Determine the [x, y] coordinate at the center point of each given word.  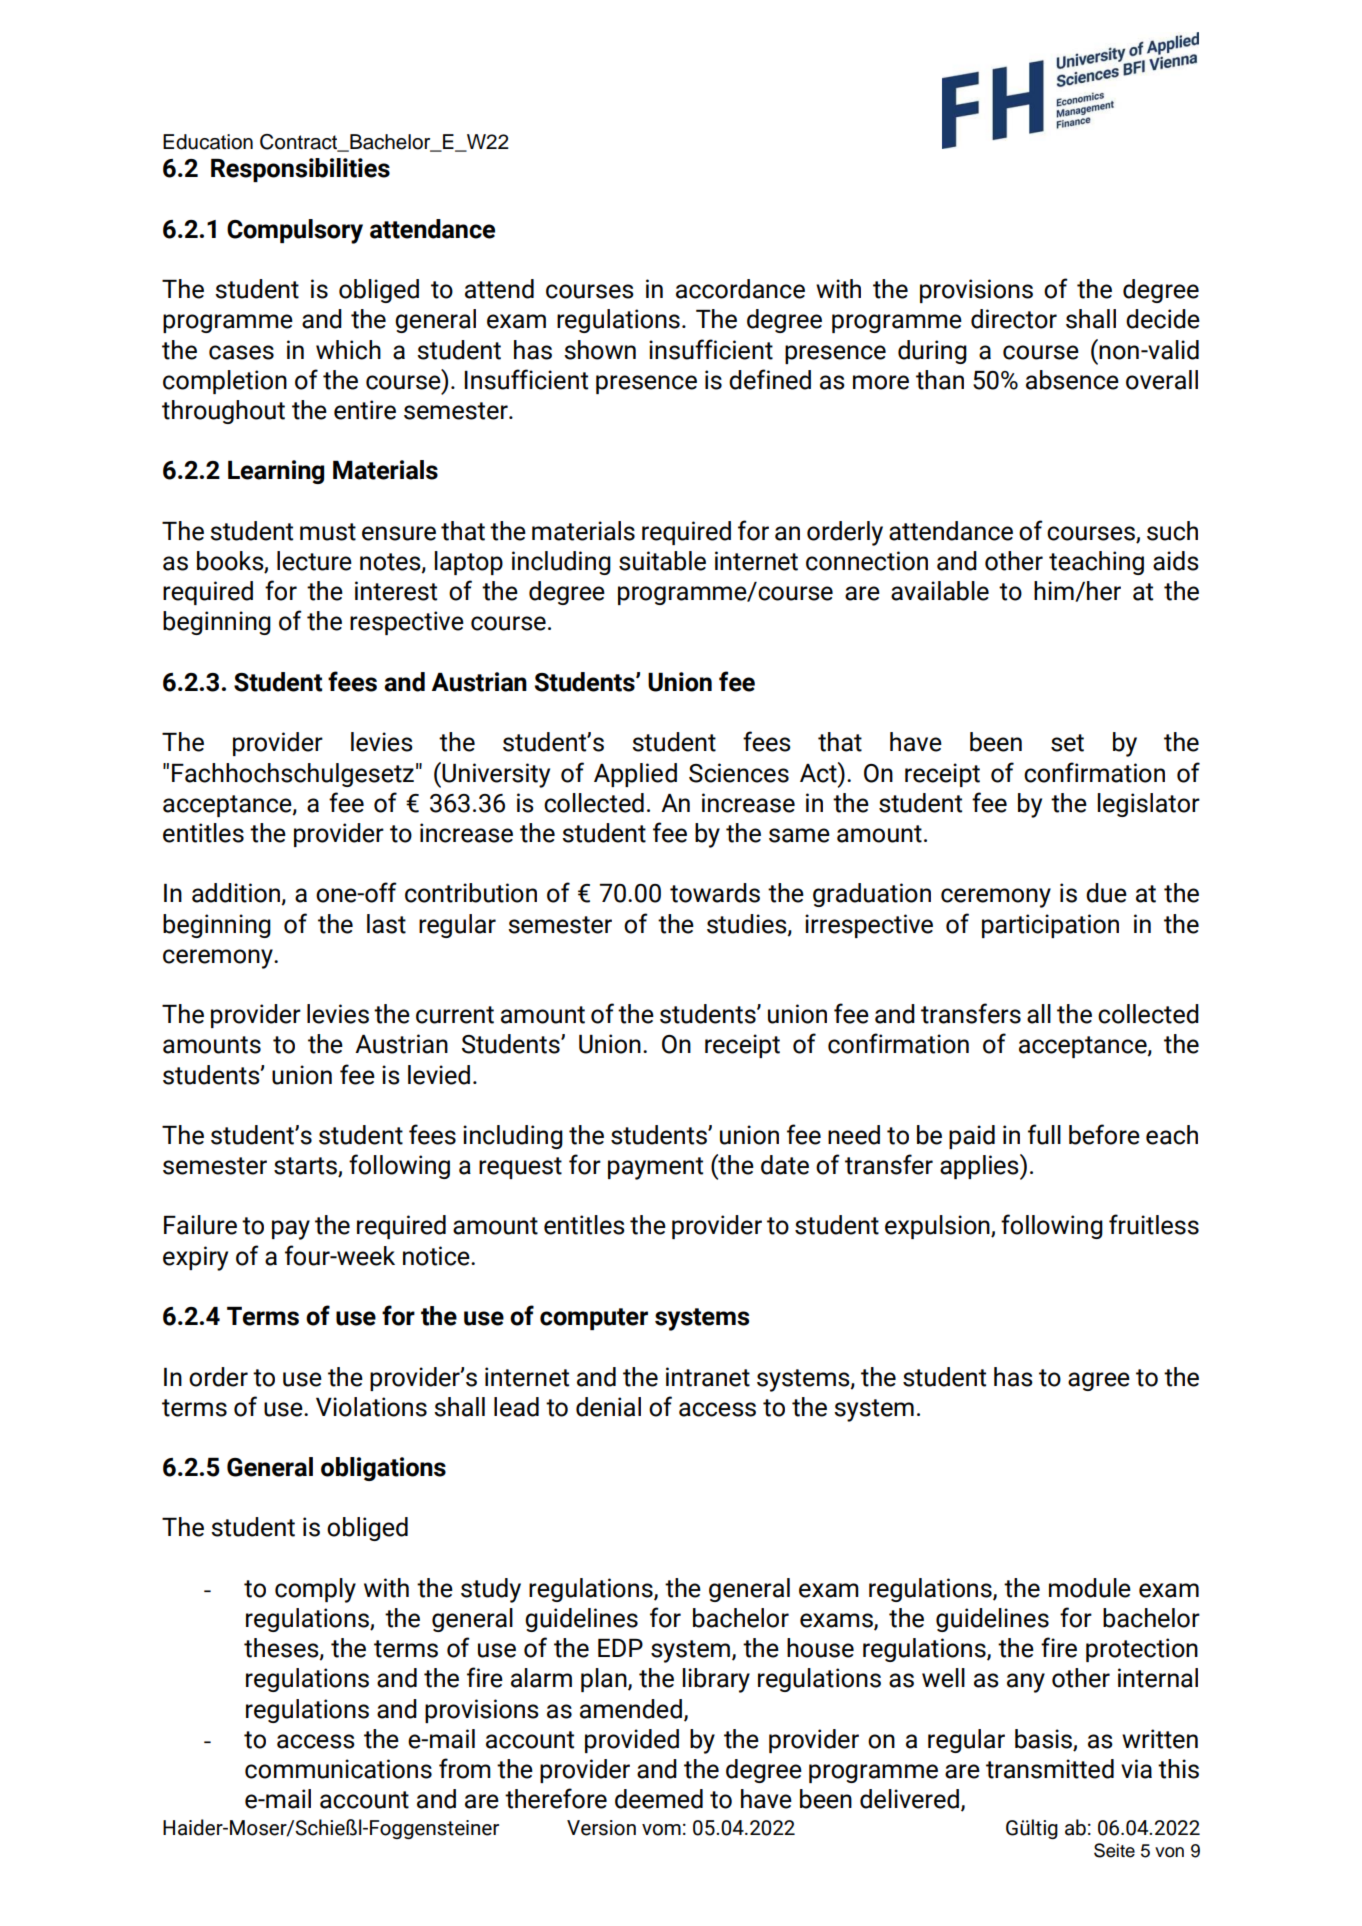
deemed [659, 1799]
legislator [1148, 805]
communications [338, 1769]
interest [396, 591]
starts [306, 1167]
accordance [740, 289]
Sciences [739, 773]
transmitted [1050, 1769]
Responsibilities [300, 170]
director [1014, 319]
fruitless [1154, 1224]
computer [594, 1319]
